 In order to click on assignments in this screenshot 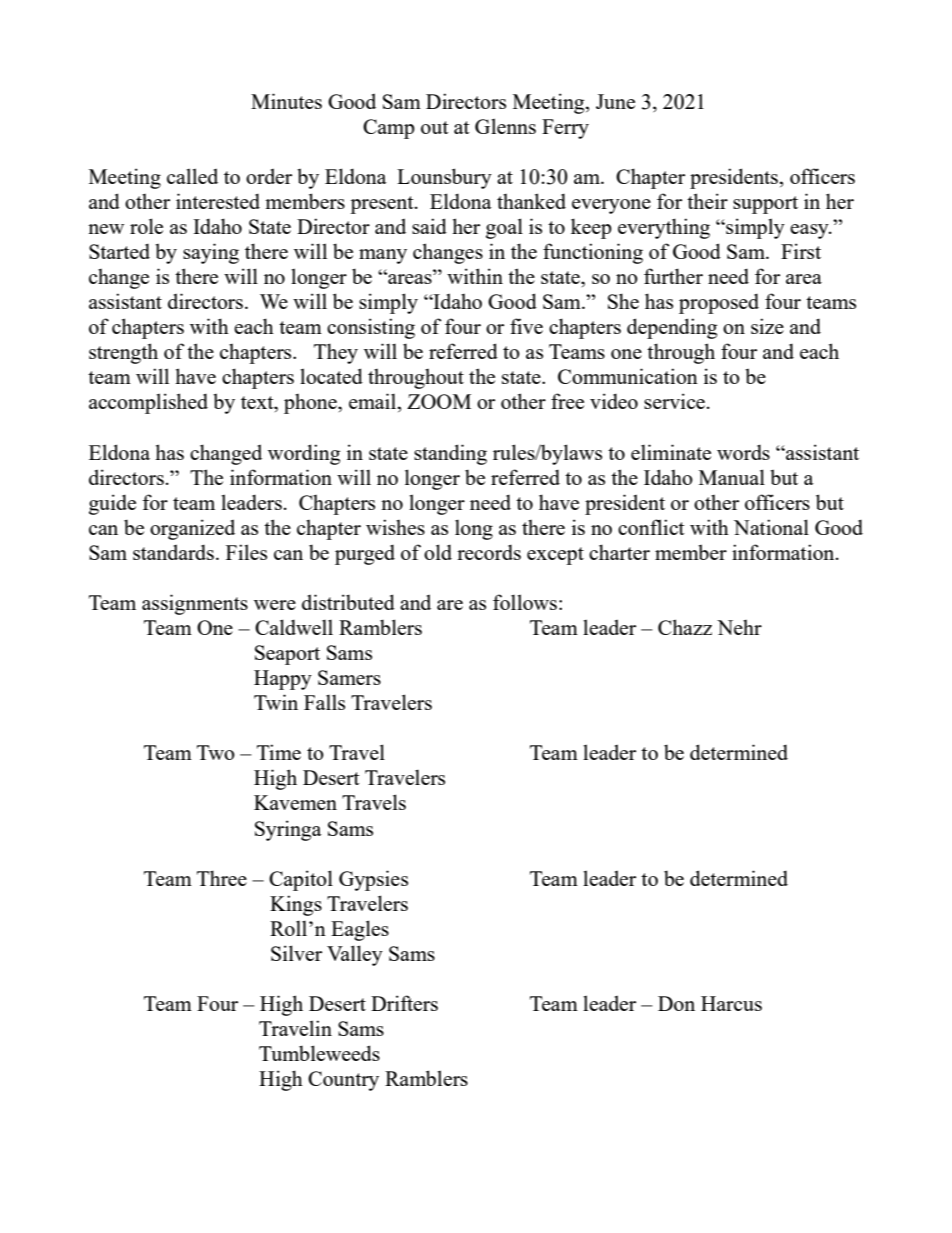, I will do `click(195, 604)`.
